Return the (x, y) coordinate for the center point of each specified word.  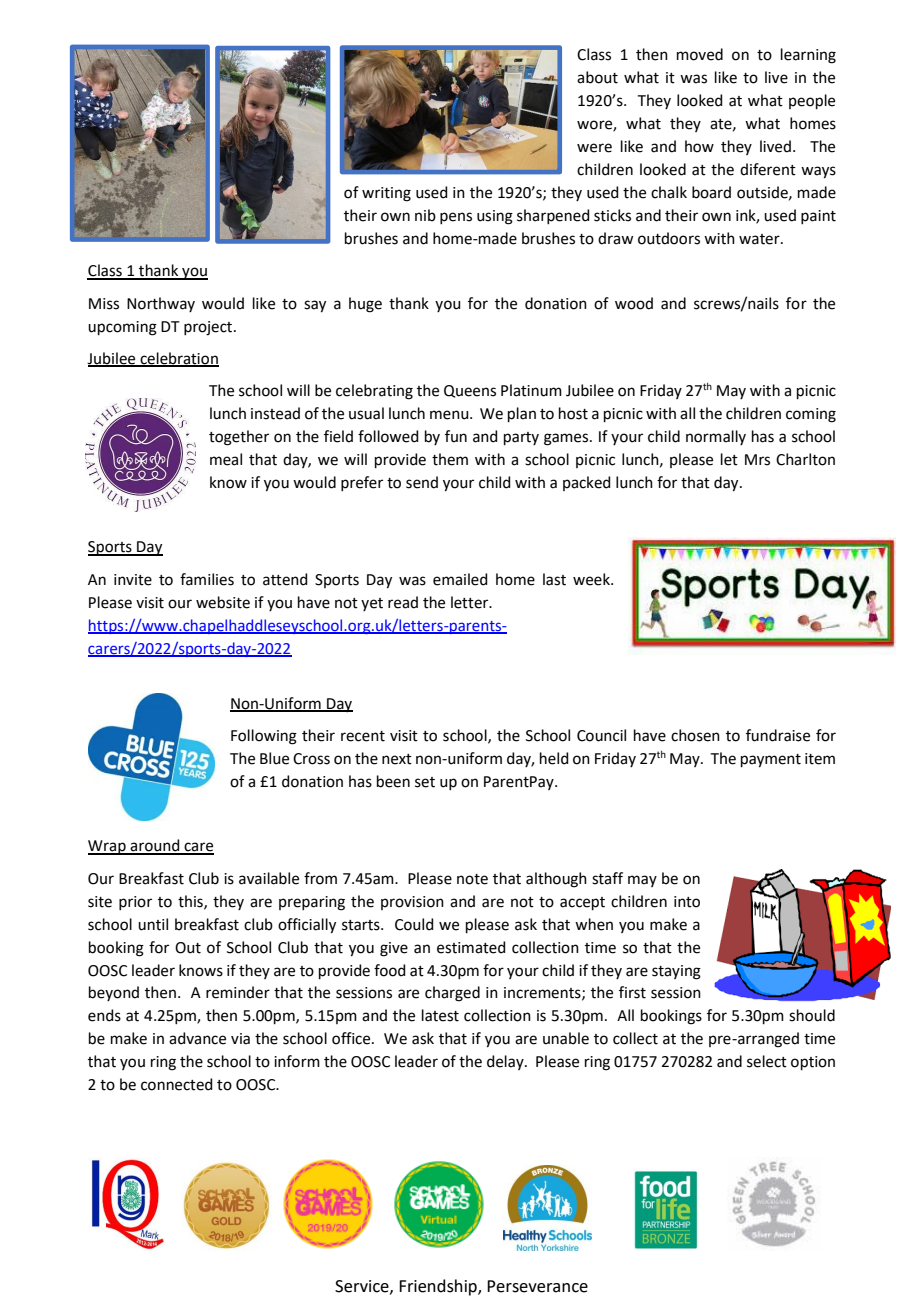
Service (363, 1287)
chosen (695, 735)
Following (264, 737)
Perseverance (537, 1286)
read (403, 602)
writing (386, 194)
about (597, 77)
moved (700, 54)
